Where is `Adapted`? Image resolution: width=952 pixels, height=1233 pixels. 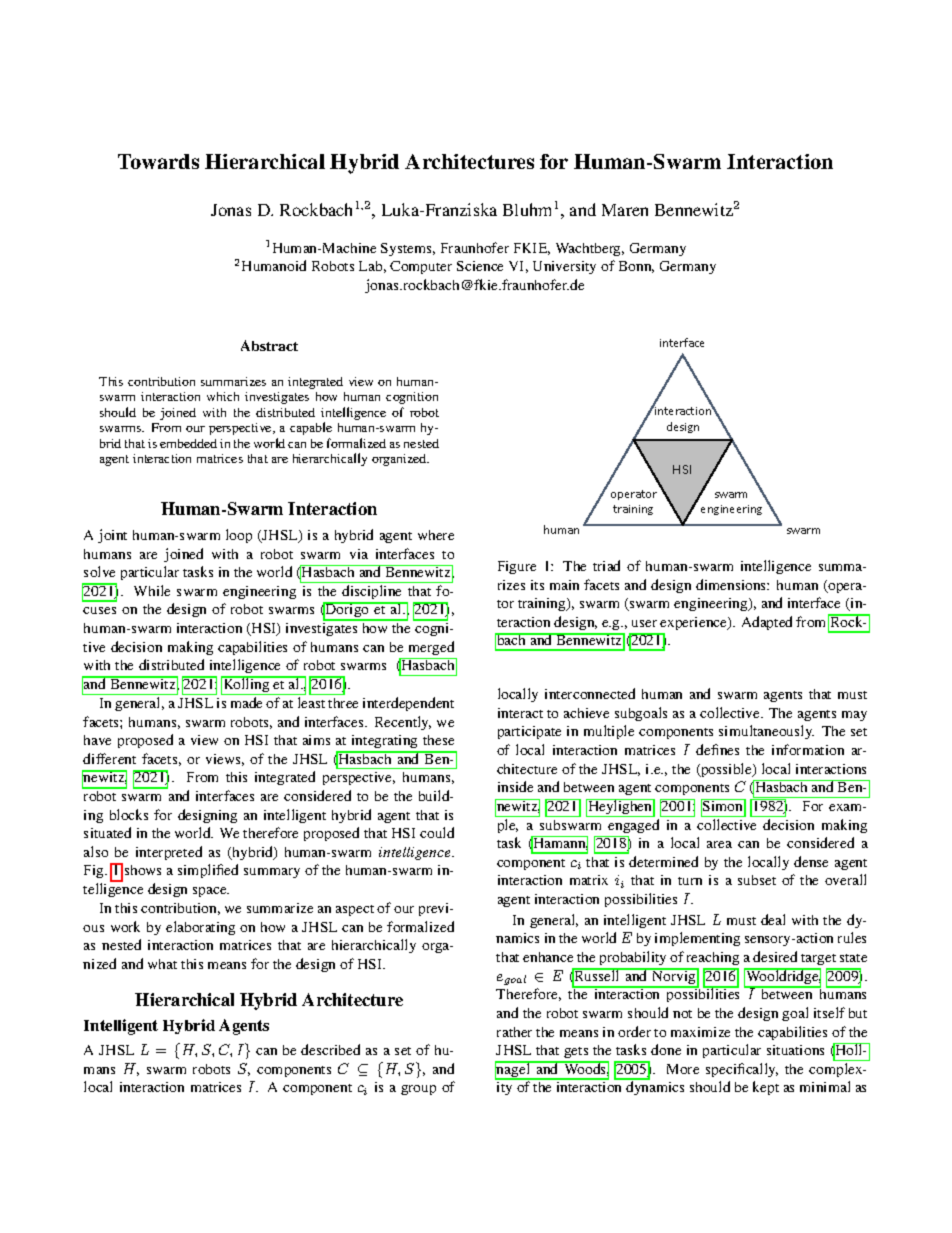 Adapted is located at coordinates (767, 623).
